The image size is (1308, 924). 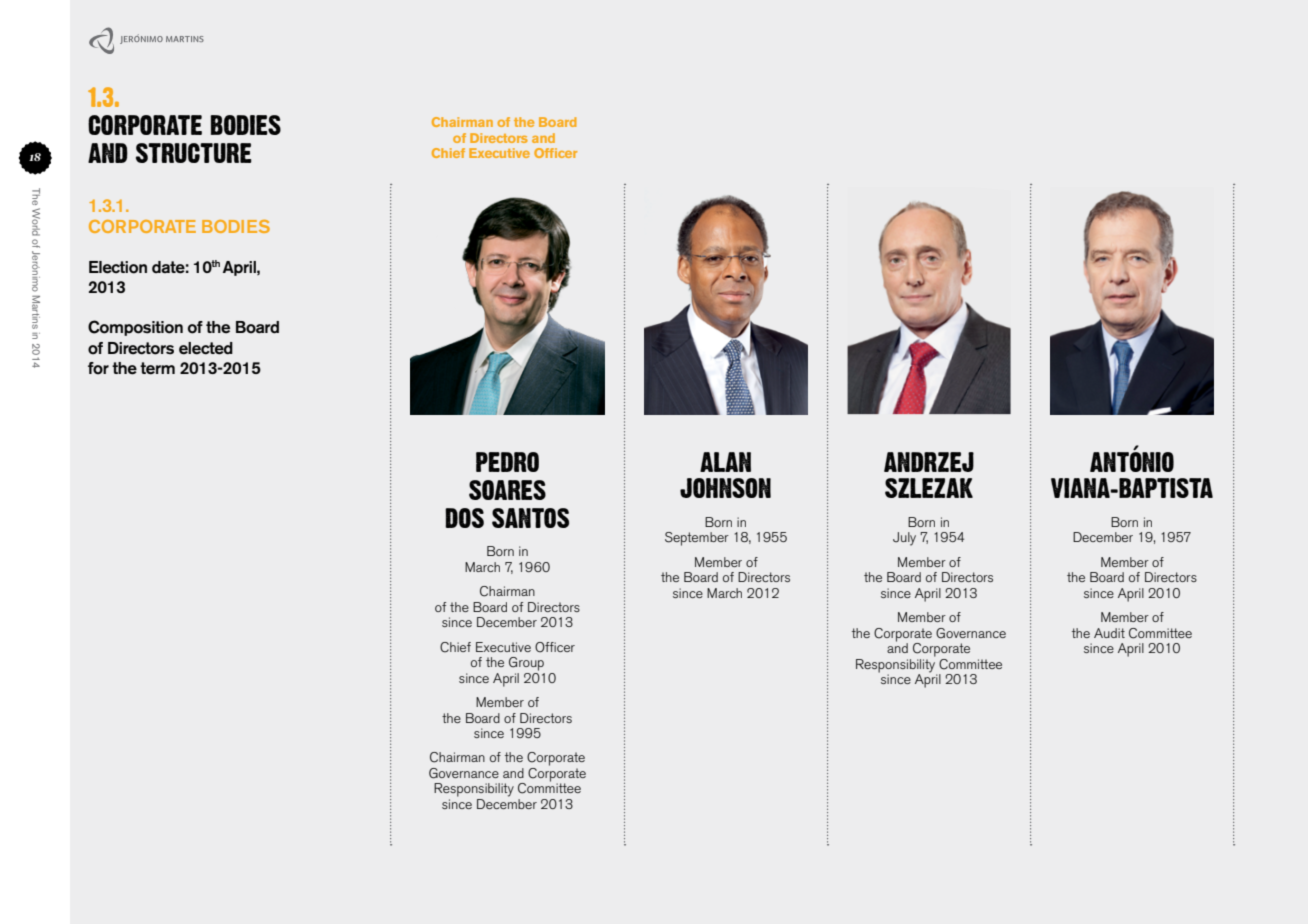 I want to click on Composition, so click(x=135, y=328).
